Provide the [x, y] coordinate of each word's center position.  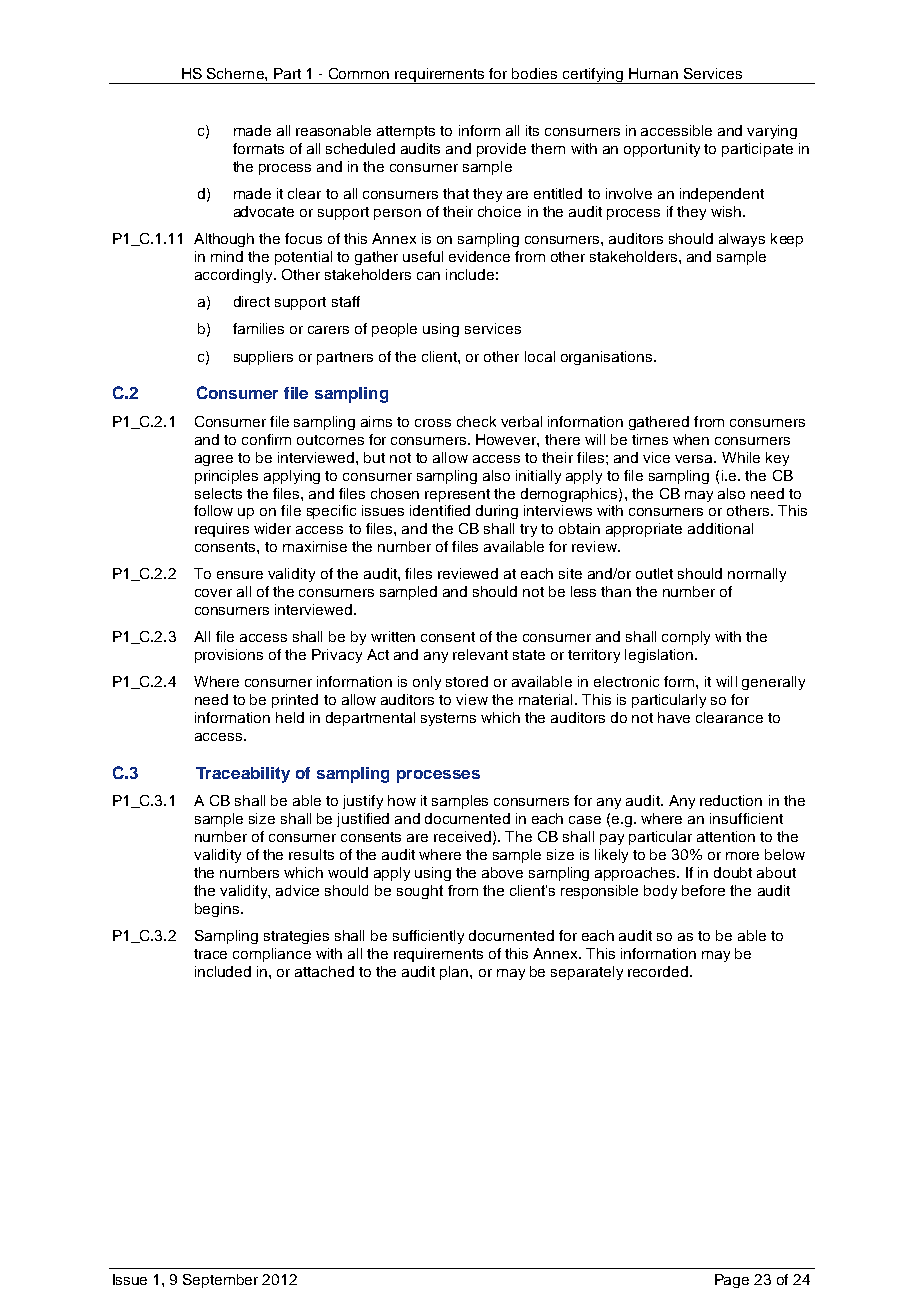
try [528, 530]
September [220, 1281]
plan [455, 973]
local [540, 356]
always [742, 240]
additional [720, 528]
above [502, 872]
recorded [658, 971]
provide [501, 150]
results [311, 854]
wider [272, 528]
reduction [731, 800]
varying [772, 132]
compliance [272, 955]
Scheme [236, 73]
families [258, 328]
